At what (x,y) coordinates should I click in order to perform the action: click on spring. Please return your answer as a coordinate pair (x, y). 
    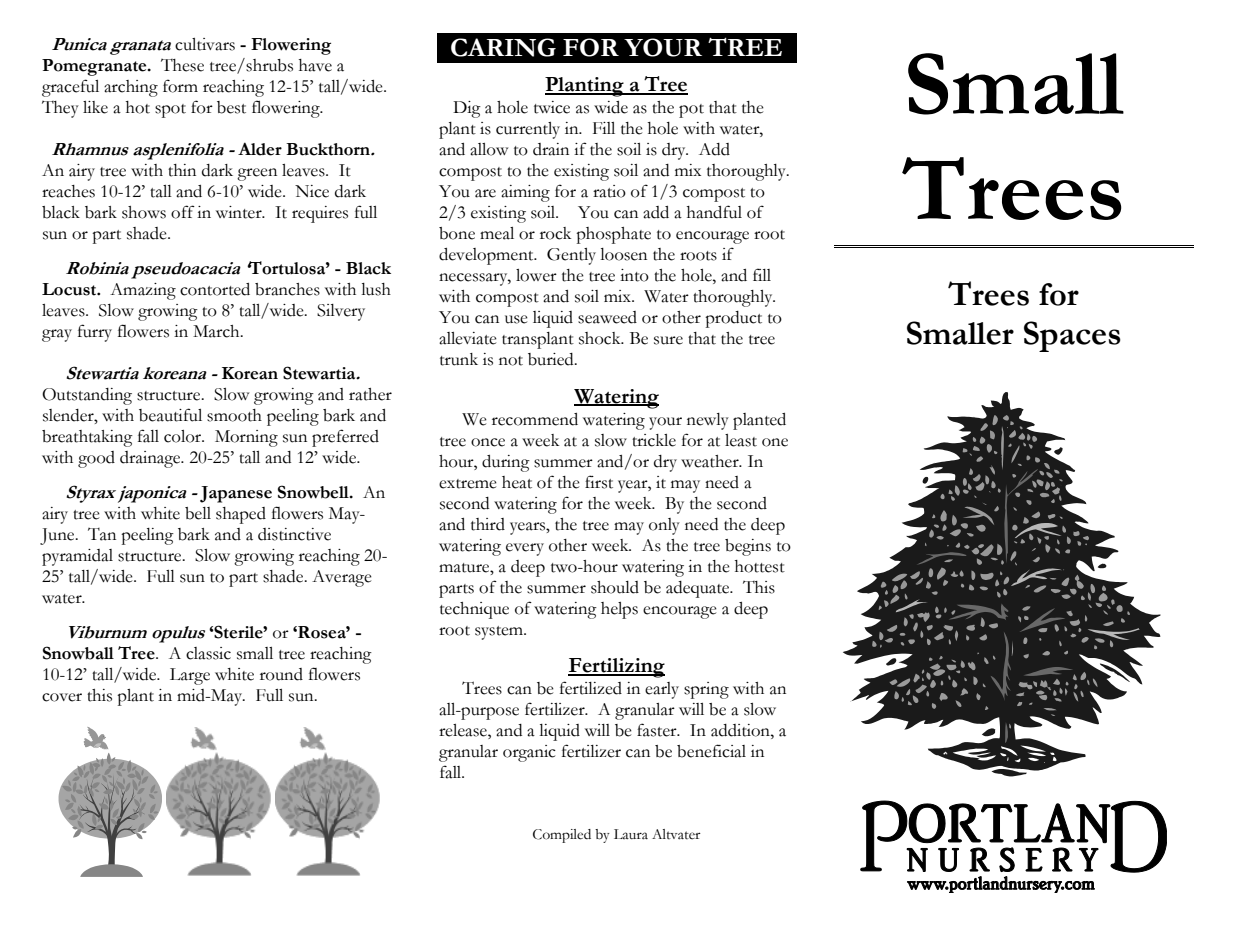
    Looking at the image, I should click on (706, 690).
